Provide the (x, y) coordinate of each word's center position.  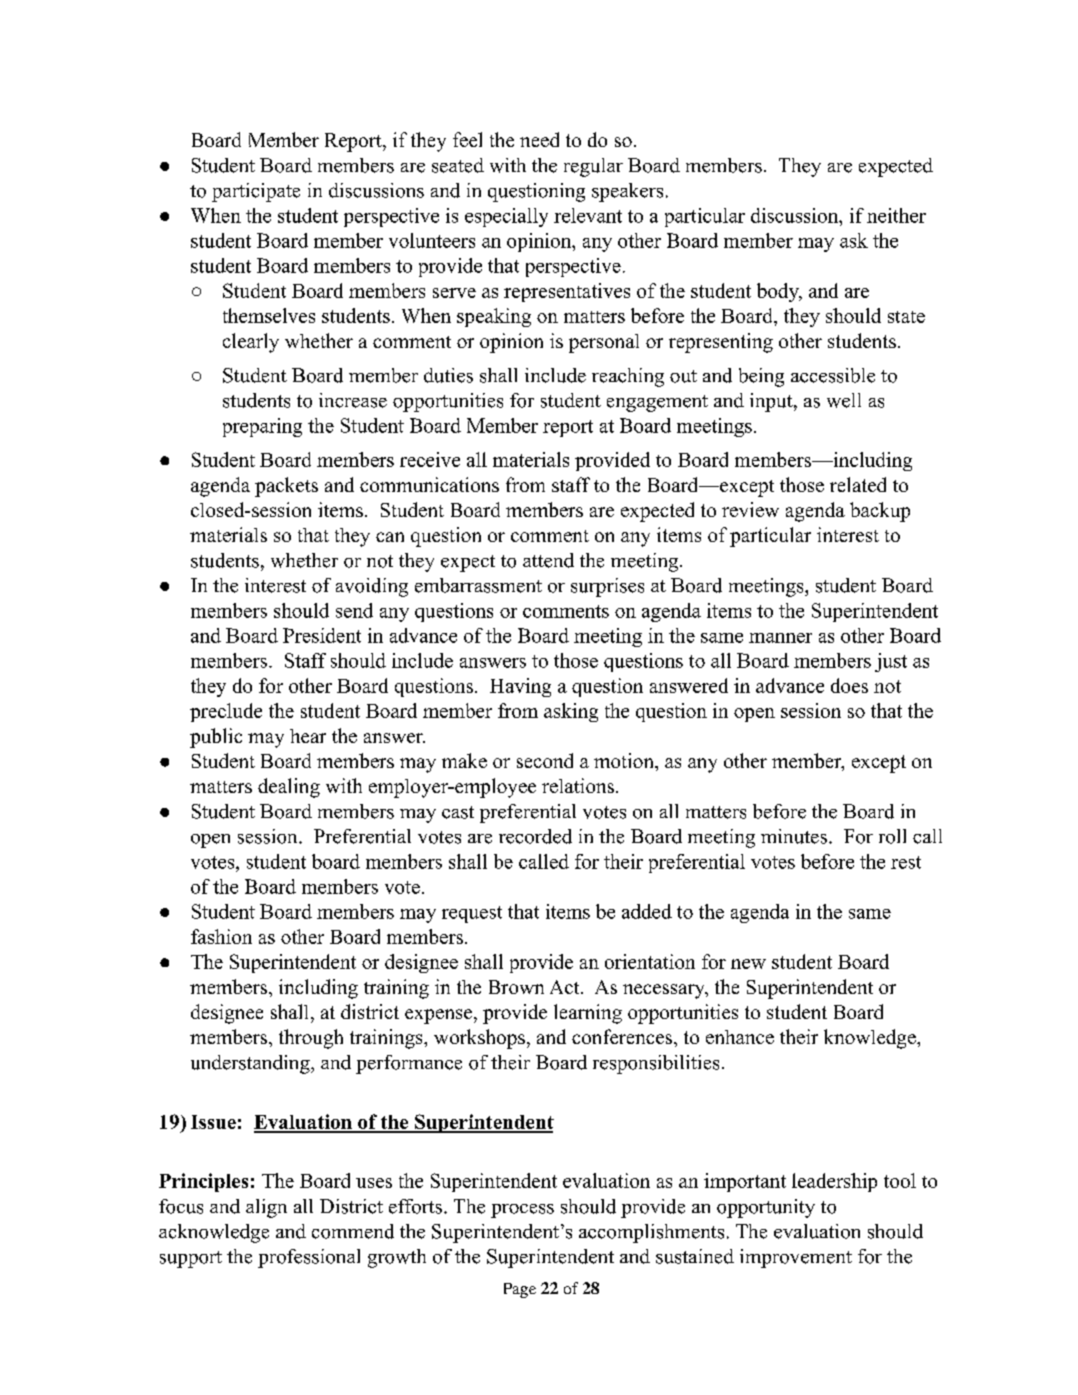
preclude (226, 712)
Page (520, 1290)
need (539, 139)
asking (571, 712)
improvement (796, 1258)
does (849, 685)
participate (256, 192)
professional (309, 1258)
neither (896, 215)
